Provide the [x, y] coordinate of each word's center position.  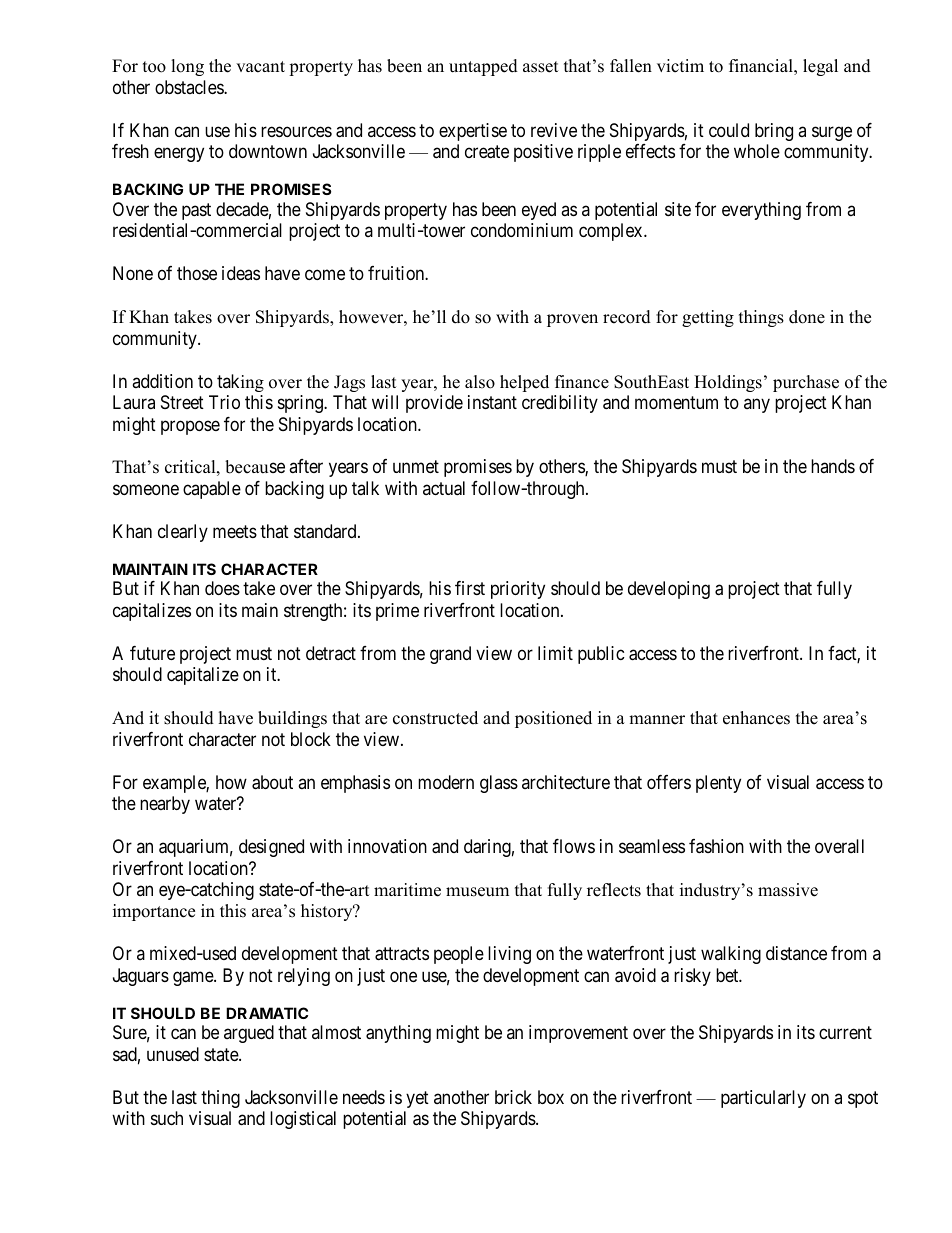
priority [518, 590]
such [167, 1118]
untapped [483, 67]
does [222, 588]
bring [774, 132]
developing [669, 590]
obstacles [190, 87]
